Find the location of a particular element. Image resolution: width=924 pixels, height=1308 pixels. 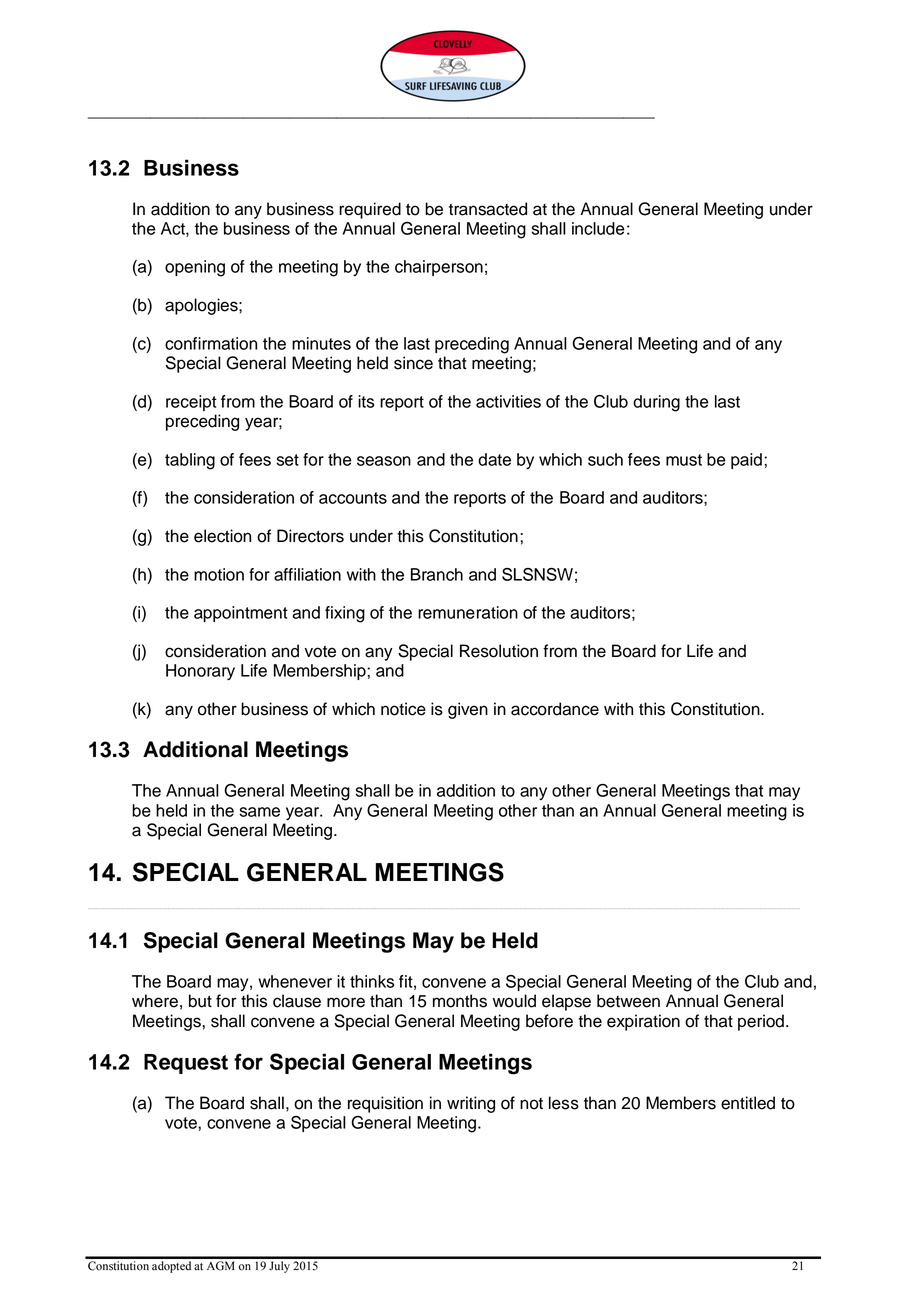

between is located at coordinates (628, 1001).
